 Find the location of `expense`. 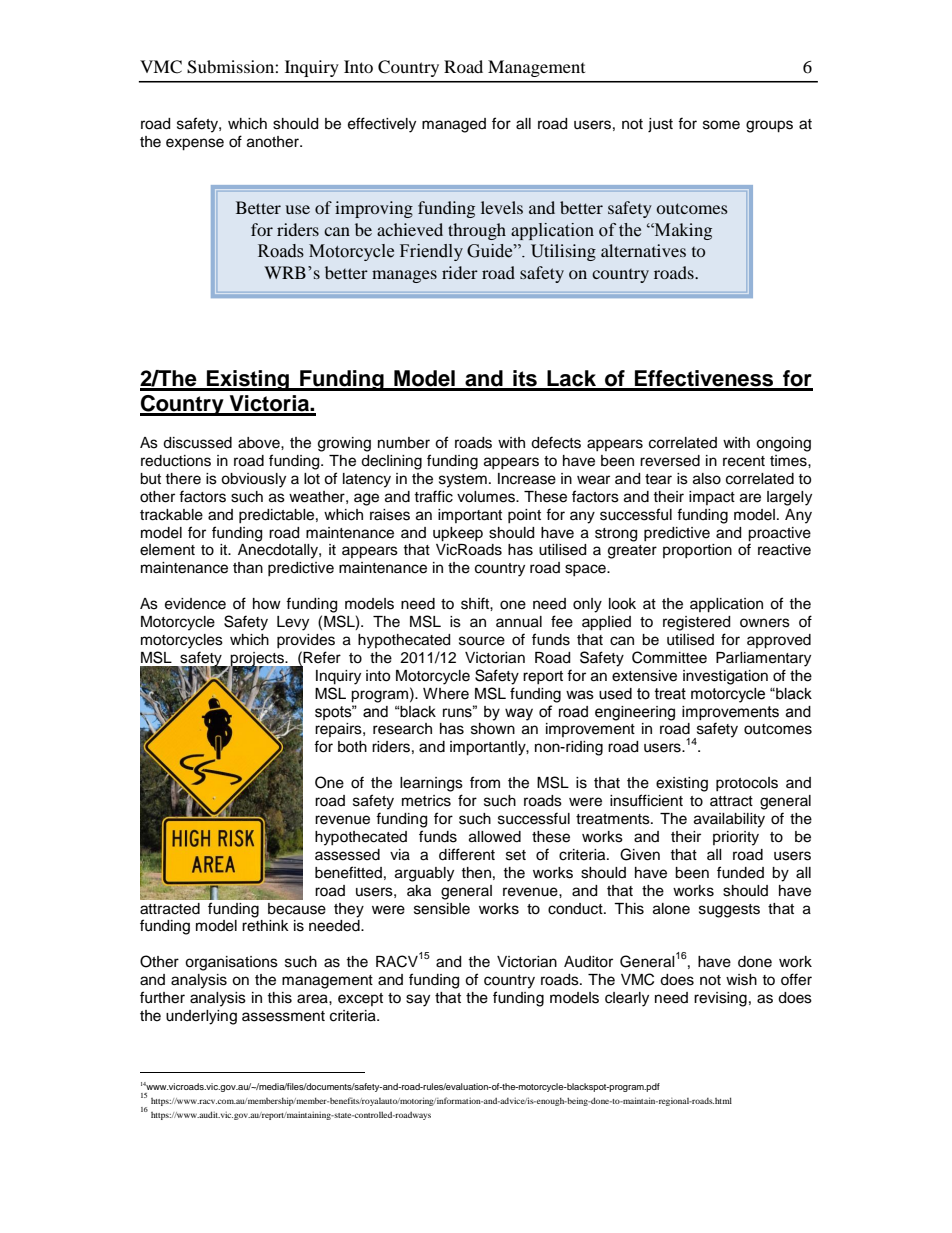

expense is located at coordinates (195, 144).
